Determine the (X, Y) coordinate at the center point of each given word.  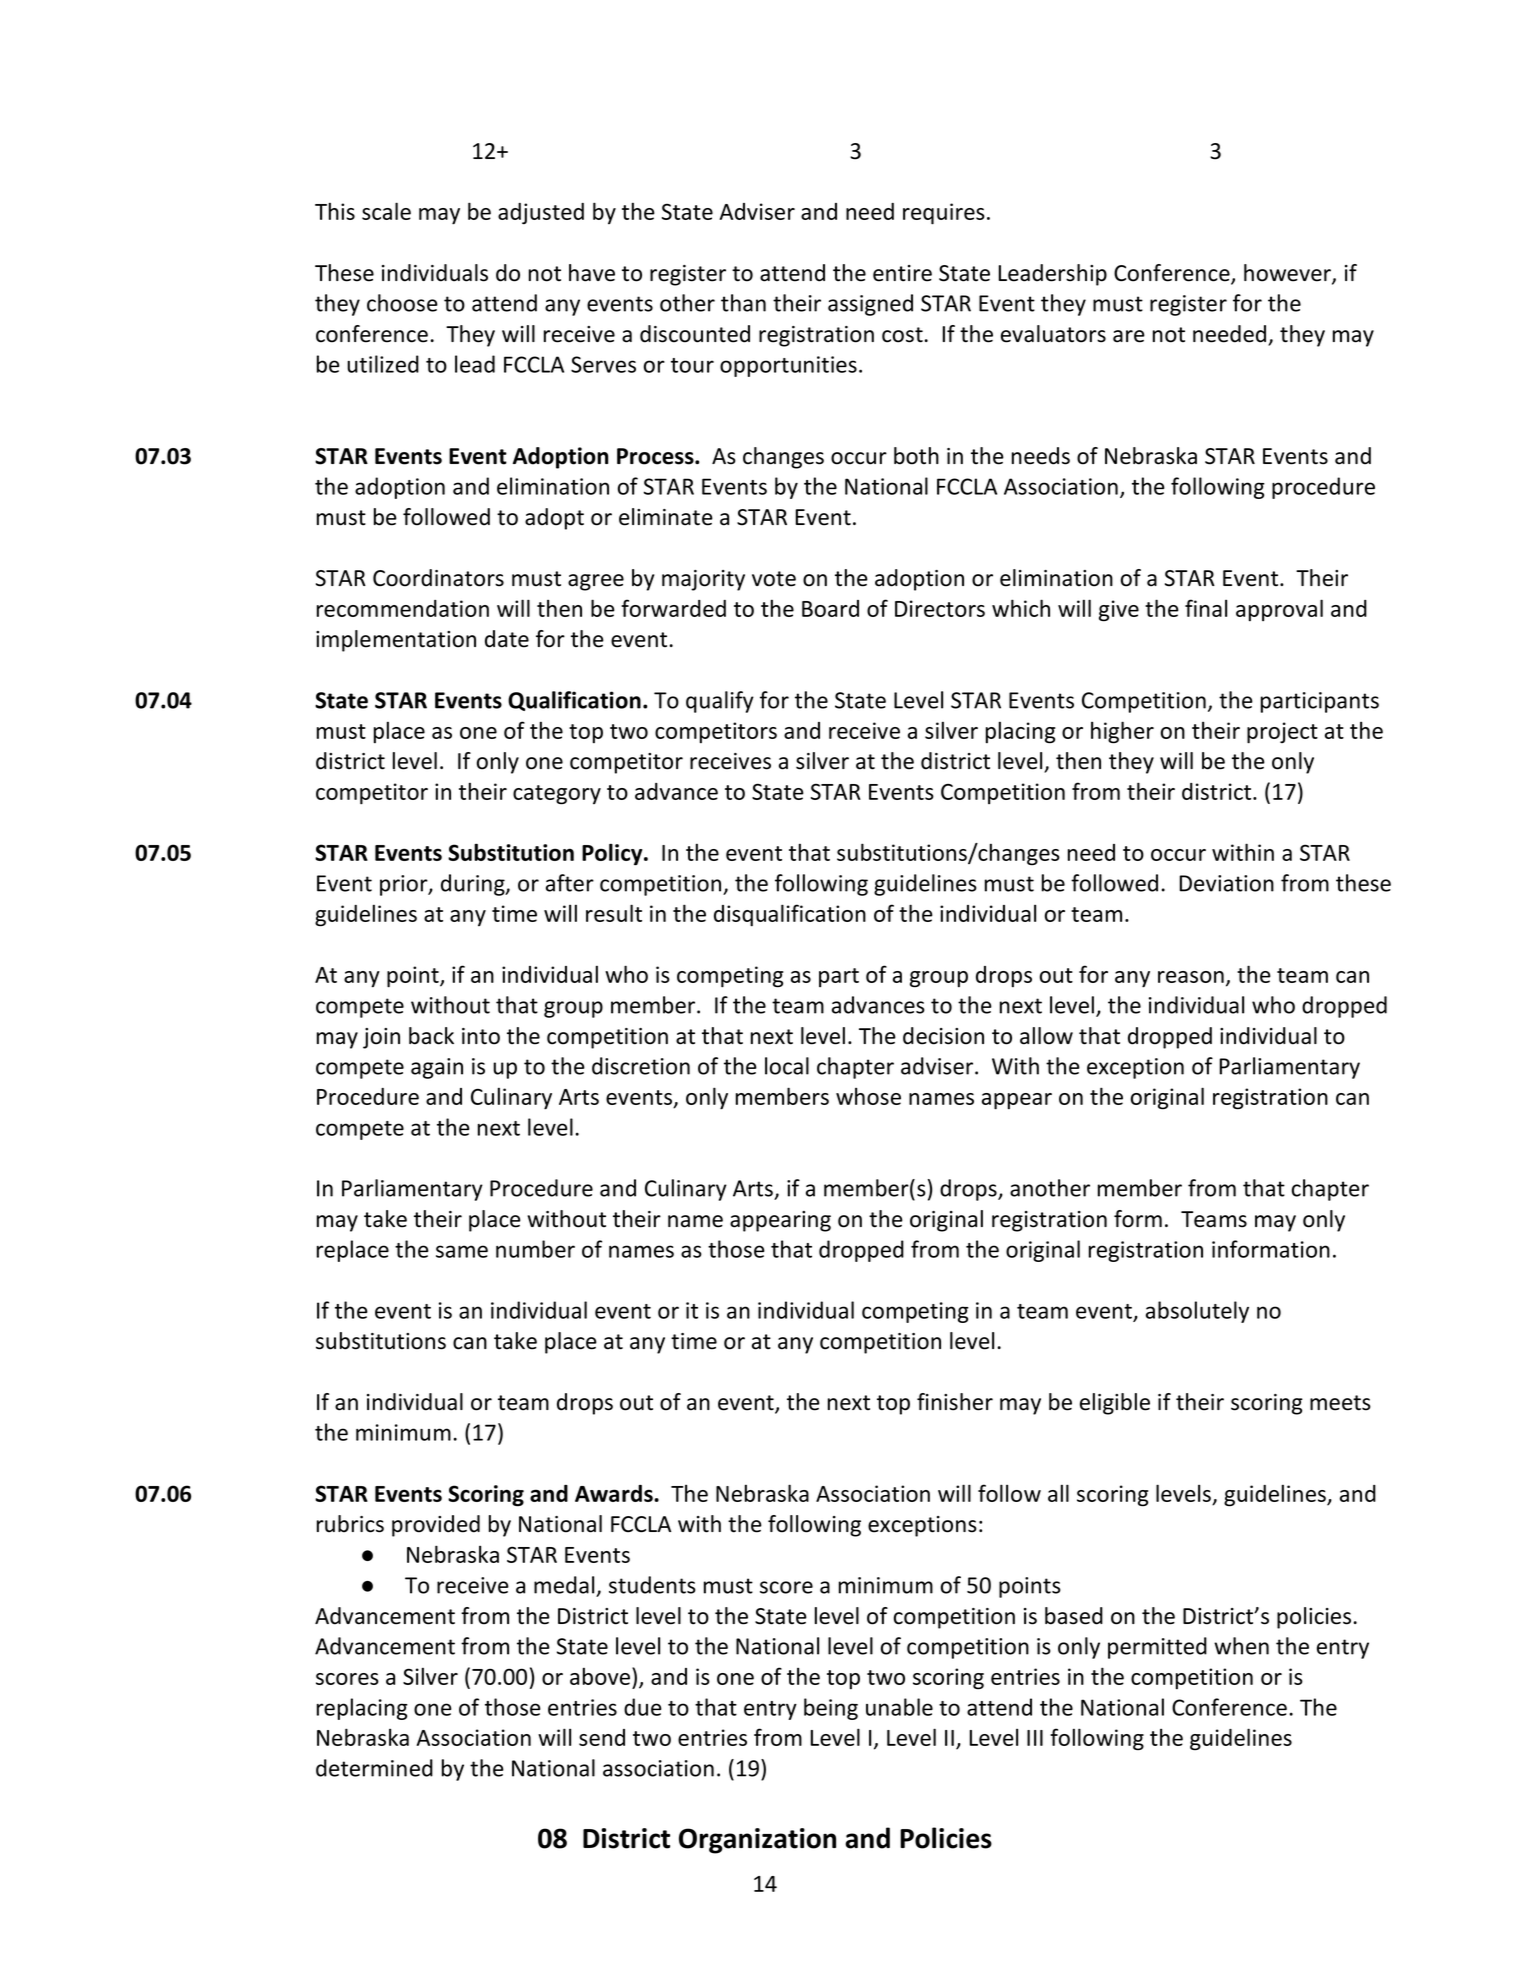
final (1206, 608)
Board (830, 608)
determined (374, 1768)
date (507, 639)
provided (436, 1526)
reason (1191, 977)
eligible (1115, 1404)
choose (402, 303)
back (431, 1036)
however (1288, 274)
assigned (870, 305)
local (787, 1066)
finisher (955, 1402)
